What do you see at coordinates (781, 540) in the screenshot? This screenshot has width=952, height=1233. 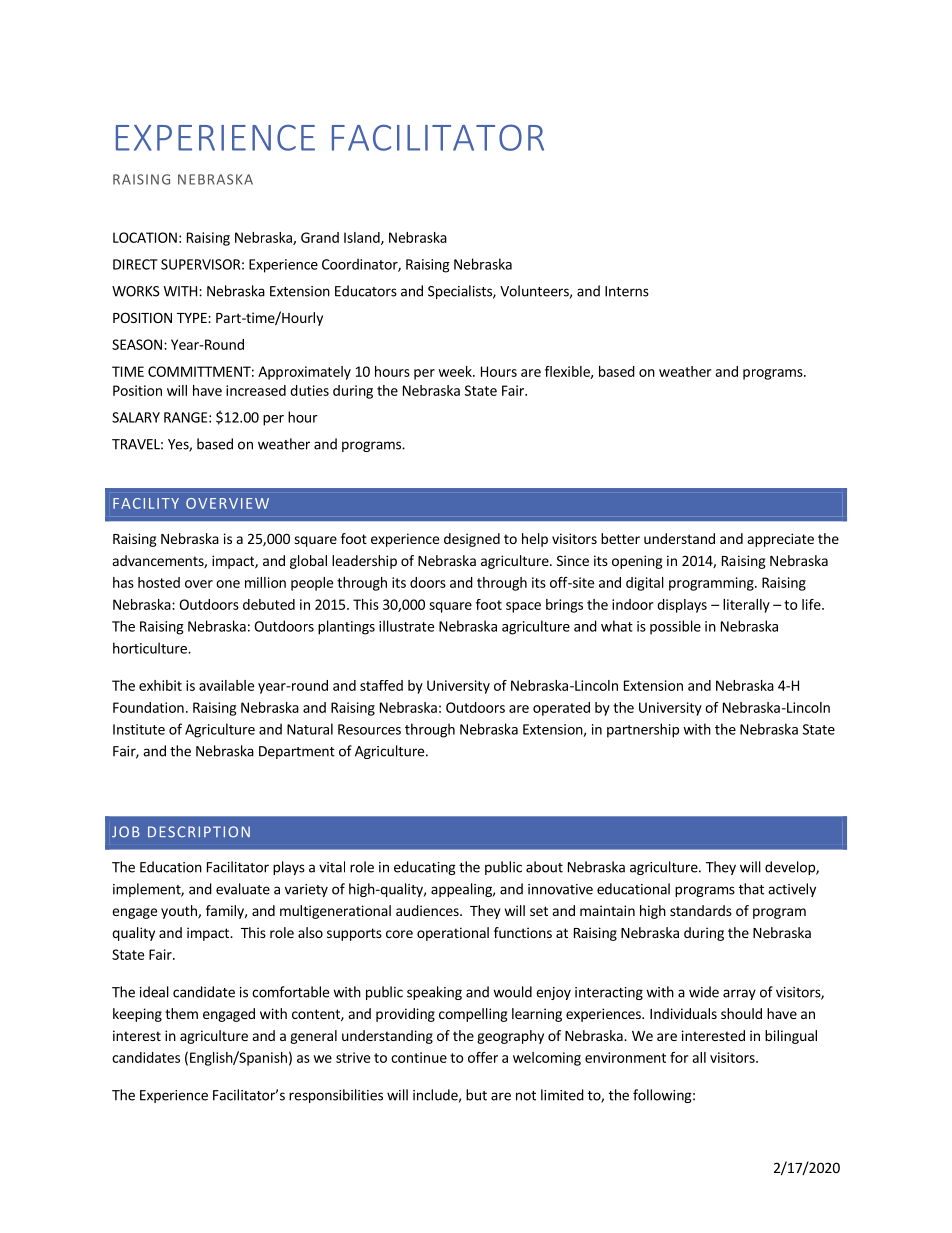 I see `appreciate` at bounding box center [781, 540].
